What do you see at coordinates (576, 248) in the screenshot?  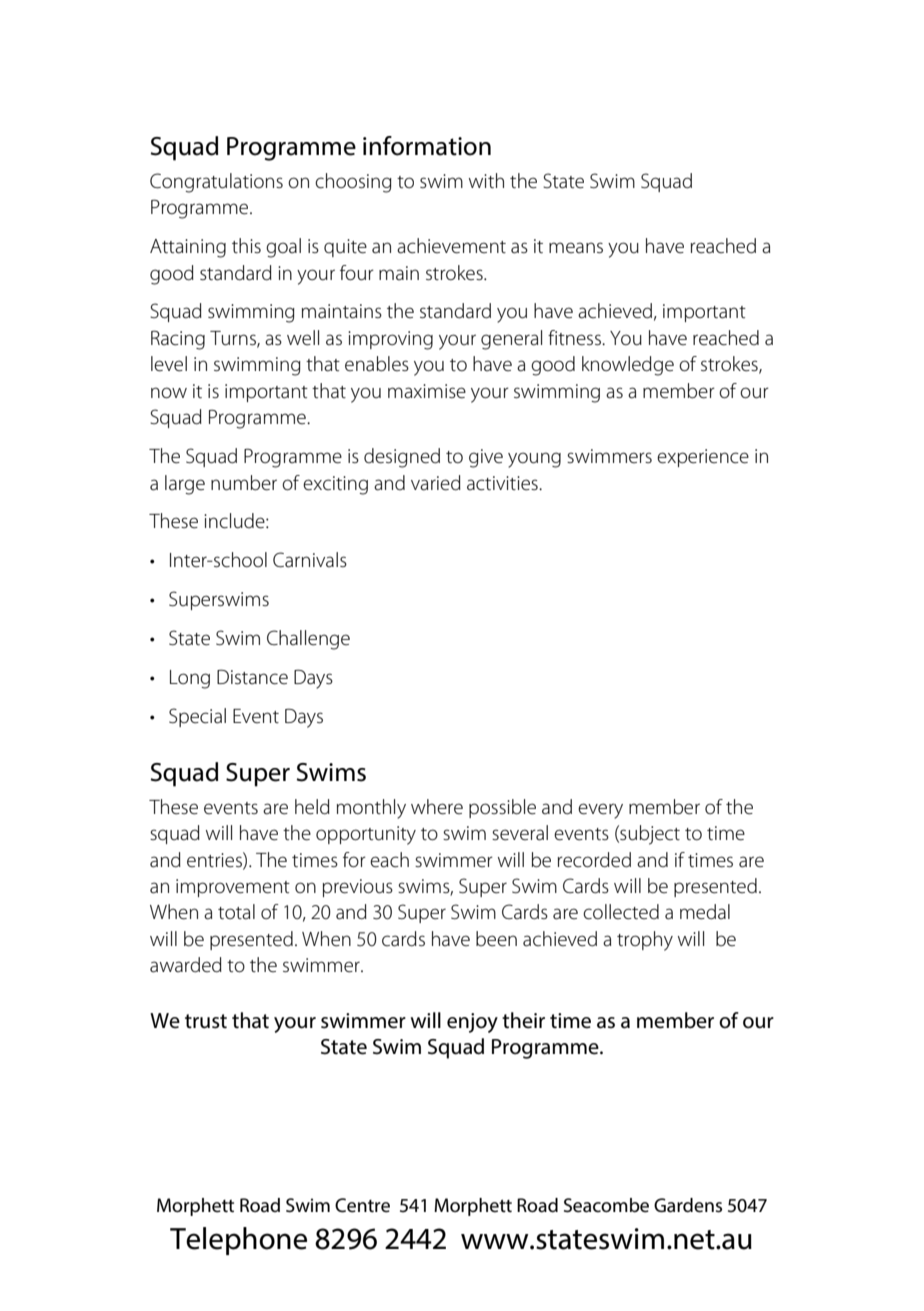 I see `means` at bounding box center [576, 248].
